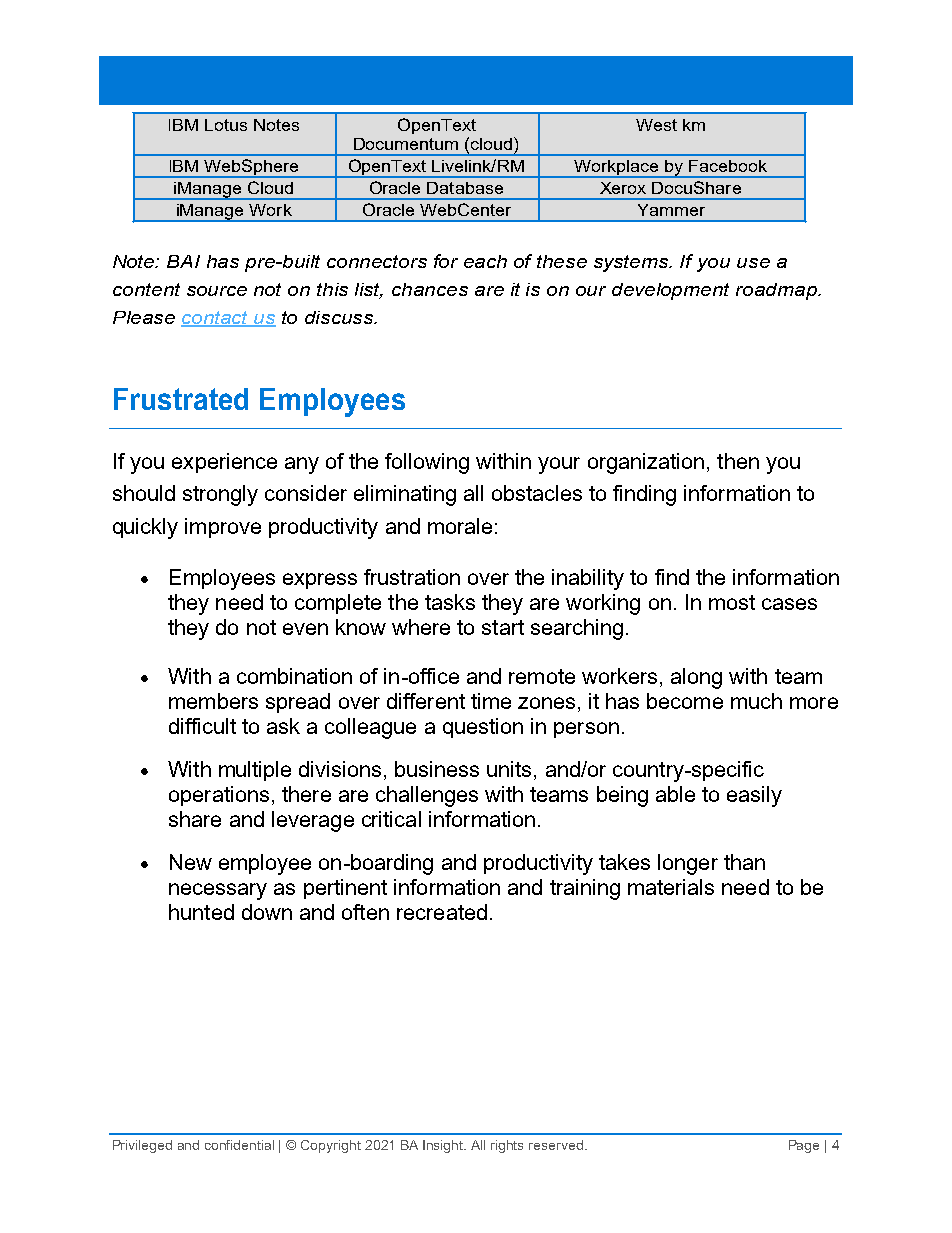  Describe the element at coordinates (465, 188) in the page. I see `Database` at that location.
